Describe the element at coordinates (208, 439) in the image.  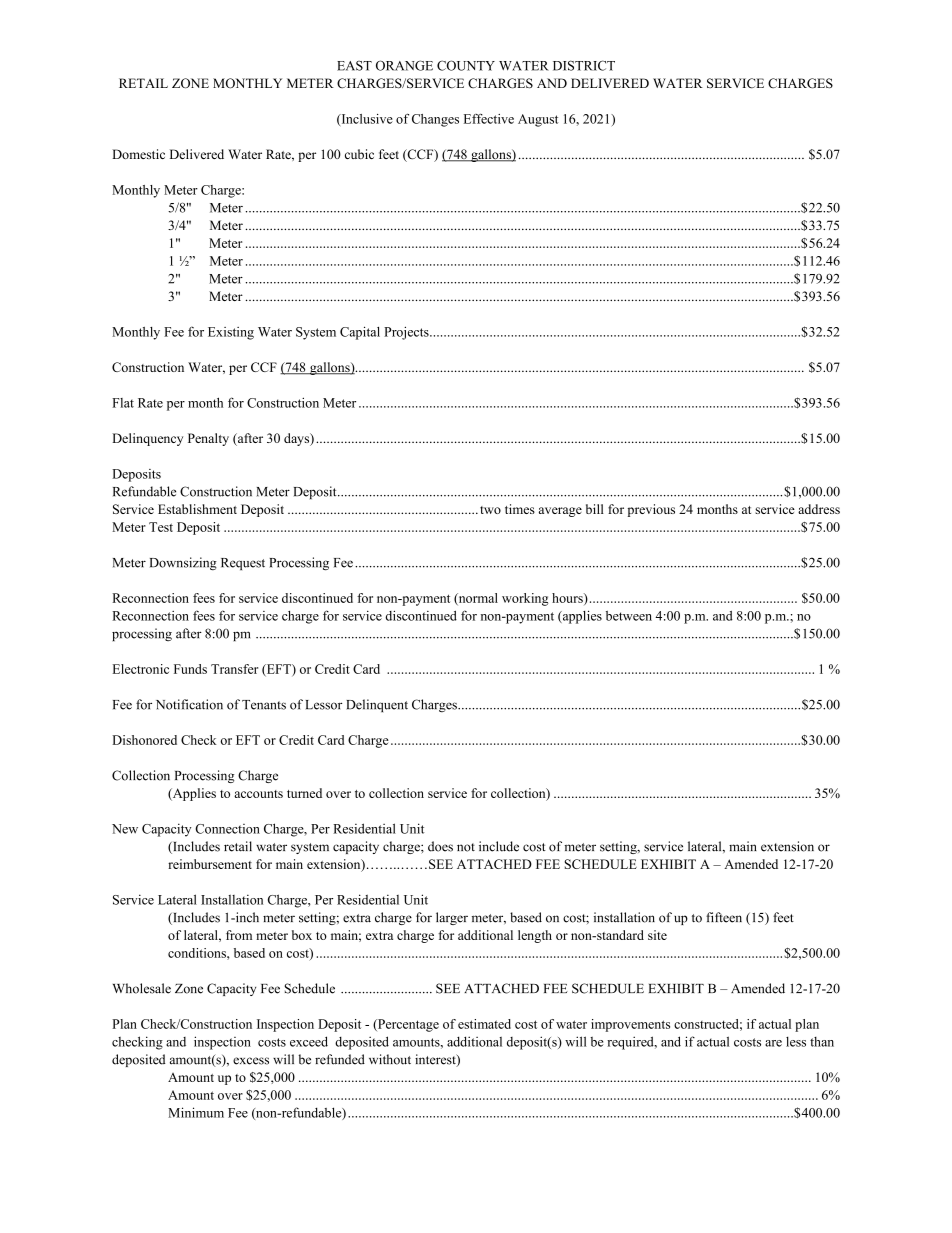
I see `Penalty` at that location.
